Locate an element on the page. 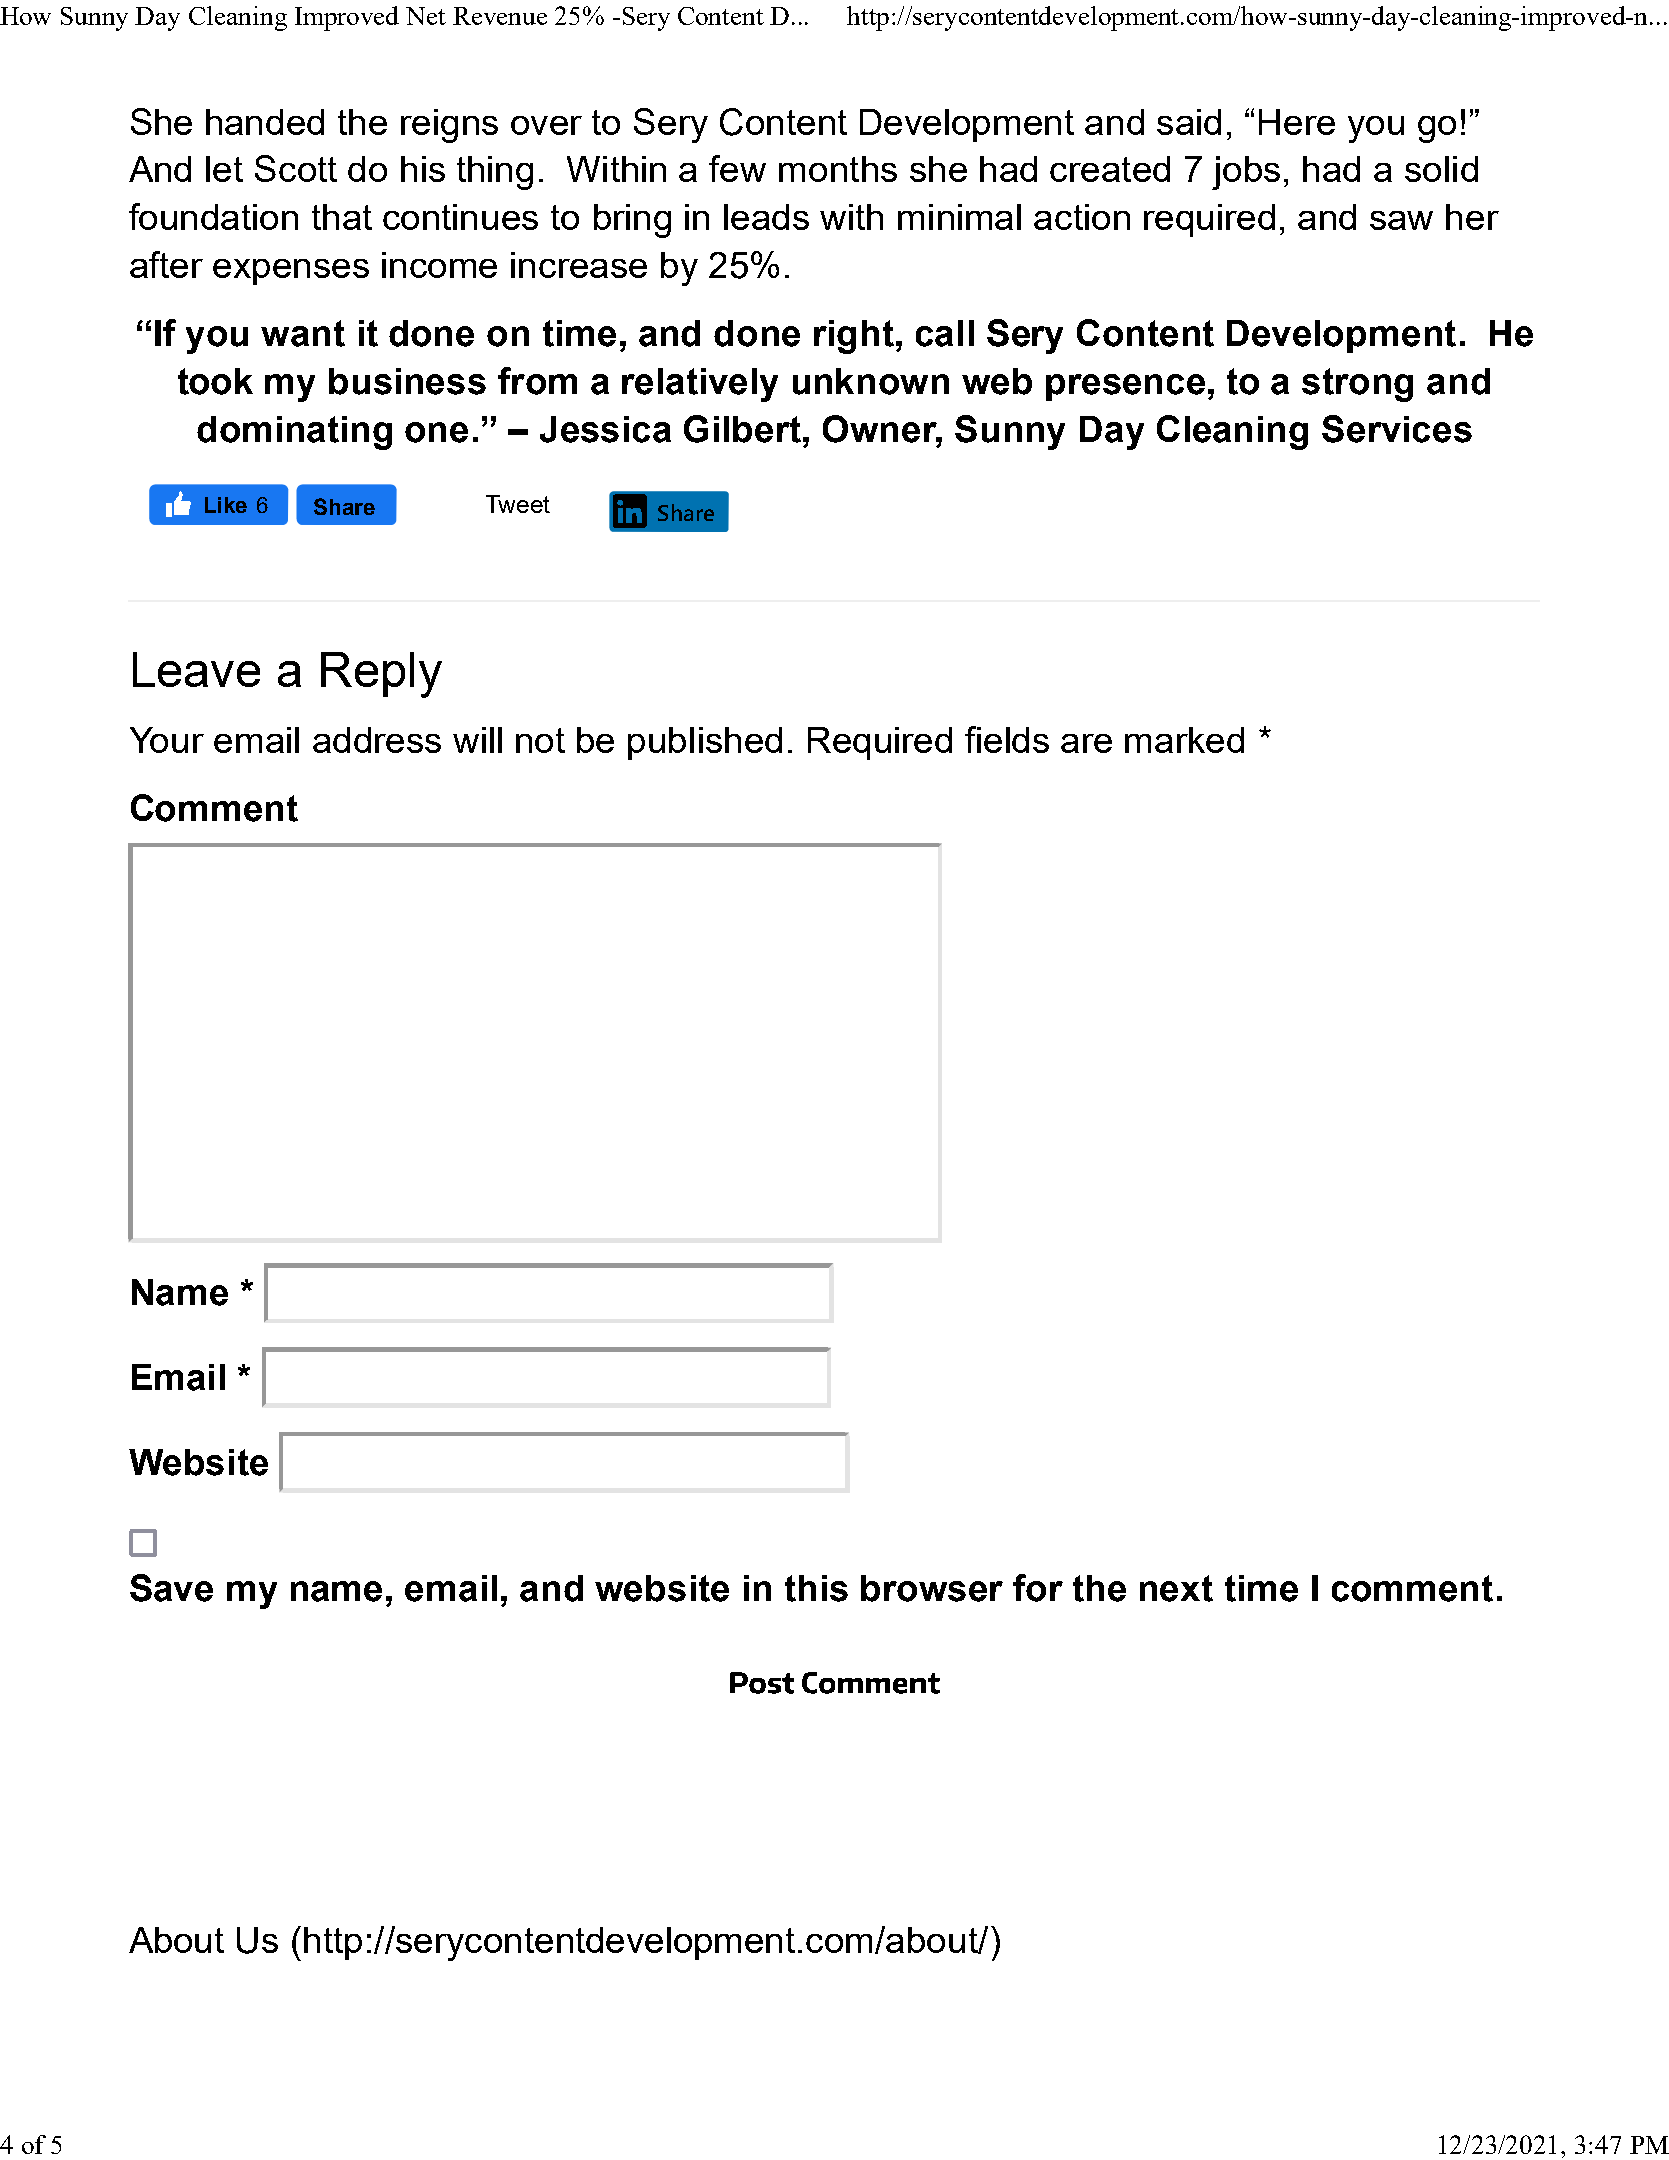 This page has height=2160, width=1669. browser is located at coordinates (932, 1588).
